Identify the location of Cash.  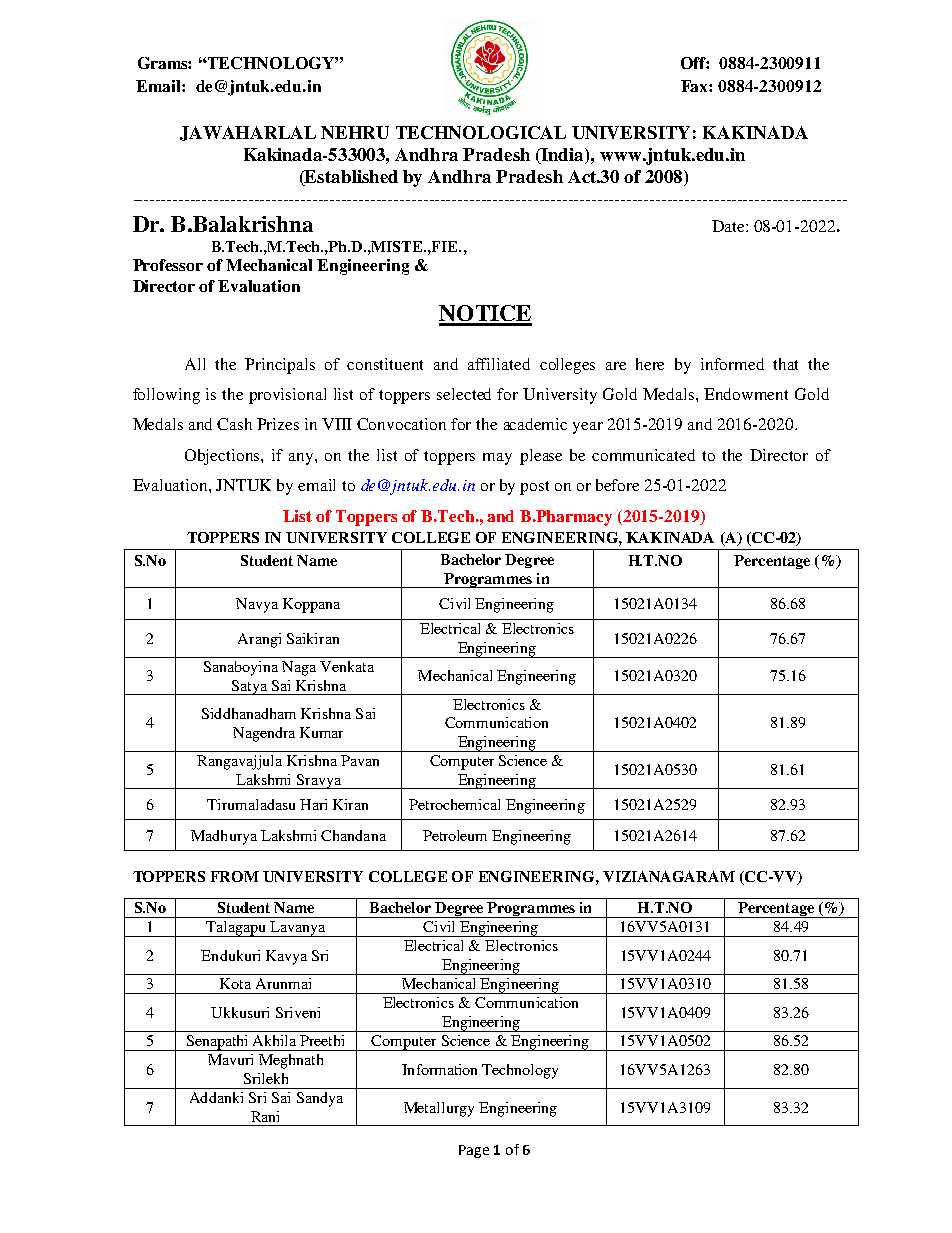
(234, 424).
